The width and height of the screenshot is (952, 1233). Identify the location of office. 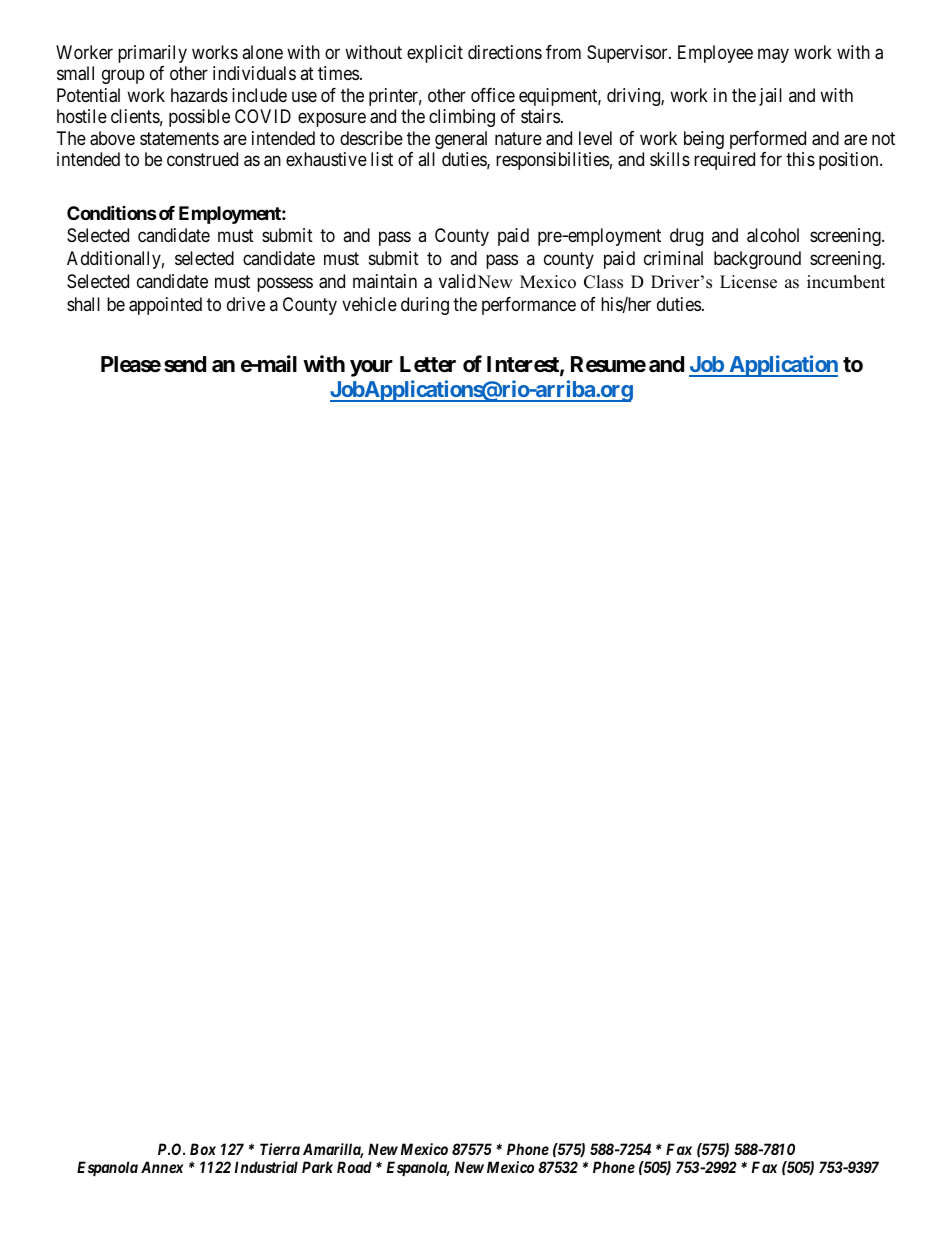
(493, 95).
